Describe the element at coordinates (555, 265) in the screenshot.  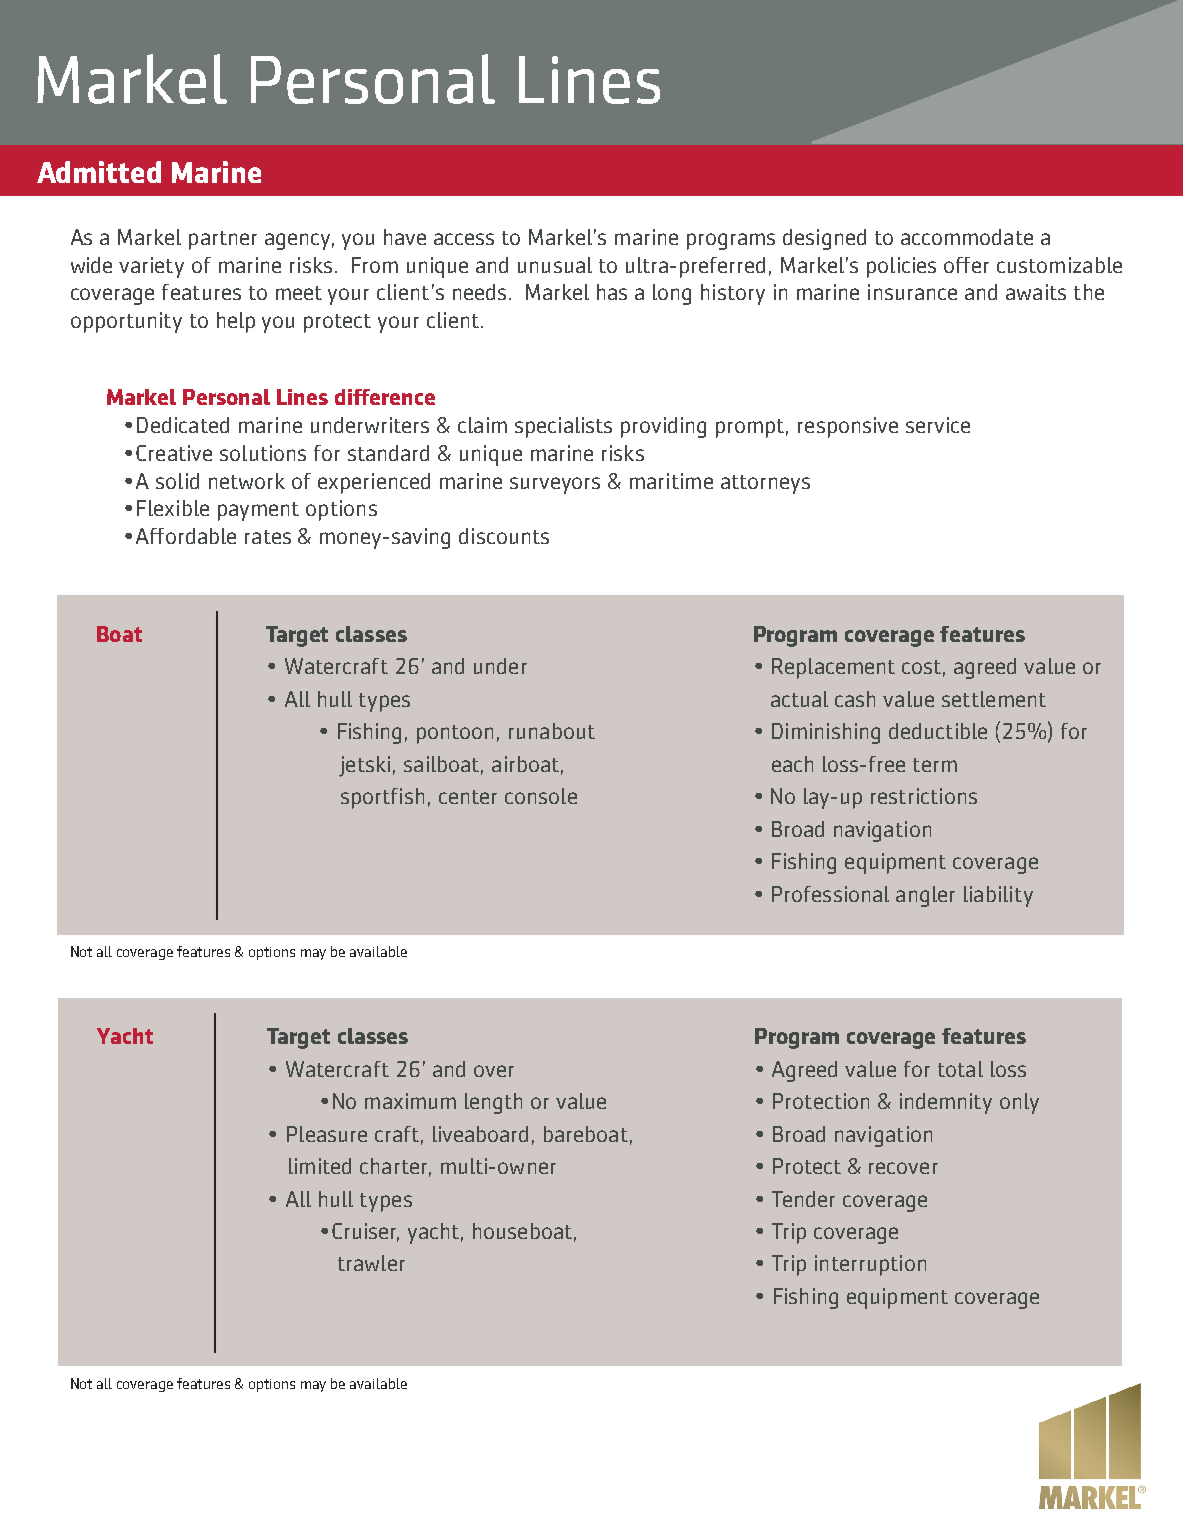
I see `unusual` at that location.
